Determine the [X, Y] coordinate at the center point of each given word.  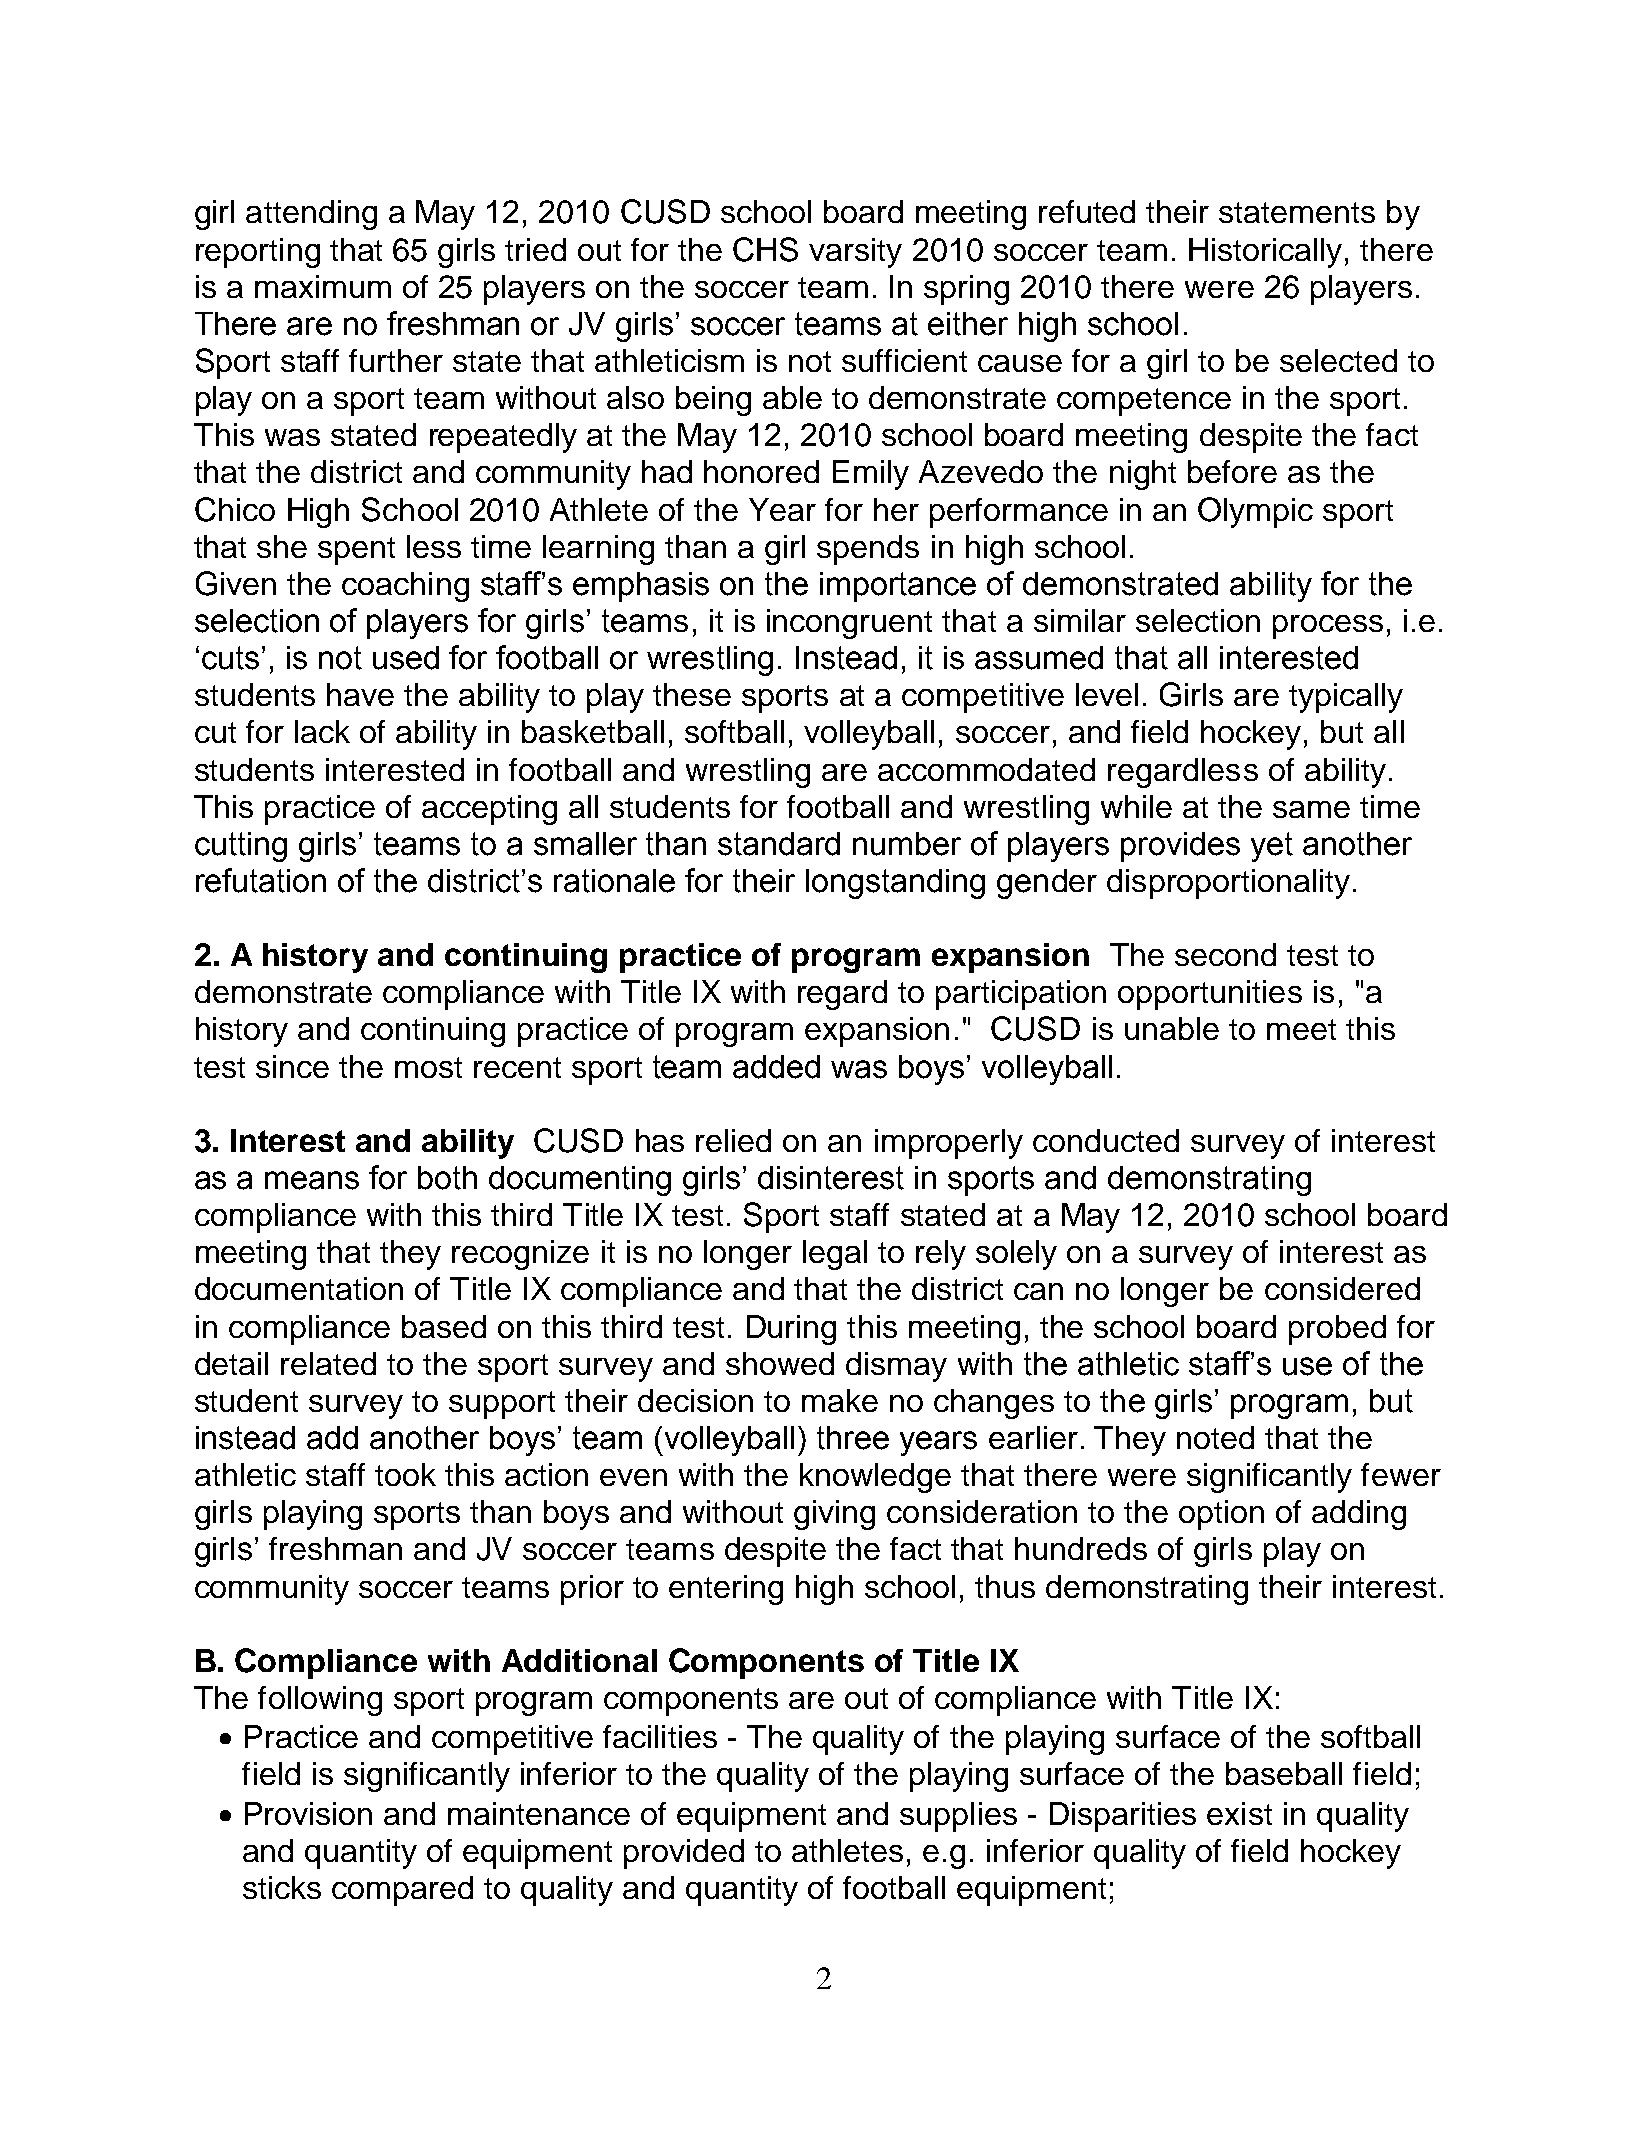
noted [1215, 1437]
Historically [1265, 253]
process [1328, 627]
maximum [323, 286]
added [776, 1067]
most [428, 1067]
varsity [855, 253]
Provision [308, 1813]
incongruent [849, 624]
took [405, 1474]
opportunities [1210, 995]
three [853, 1438]
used [406, 658]
